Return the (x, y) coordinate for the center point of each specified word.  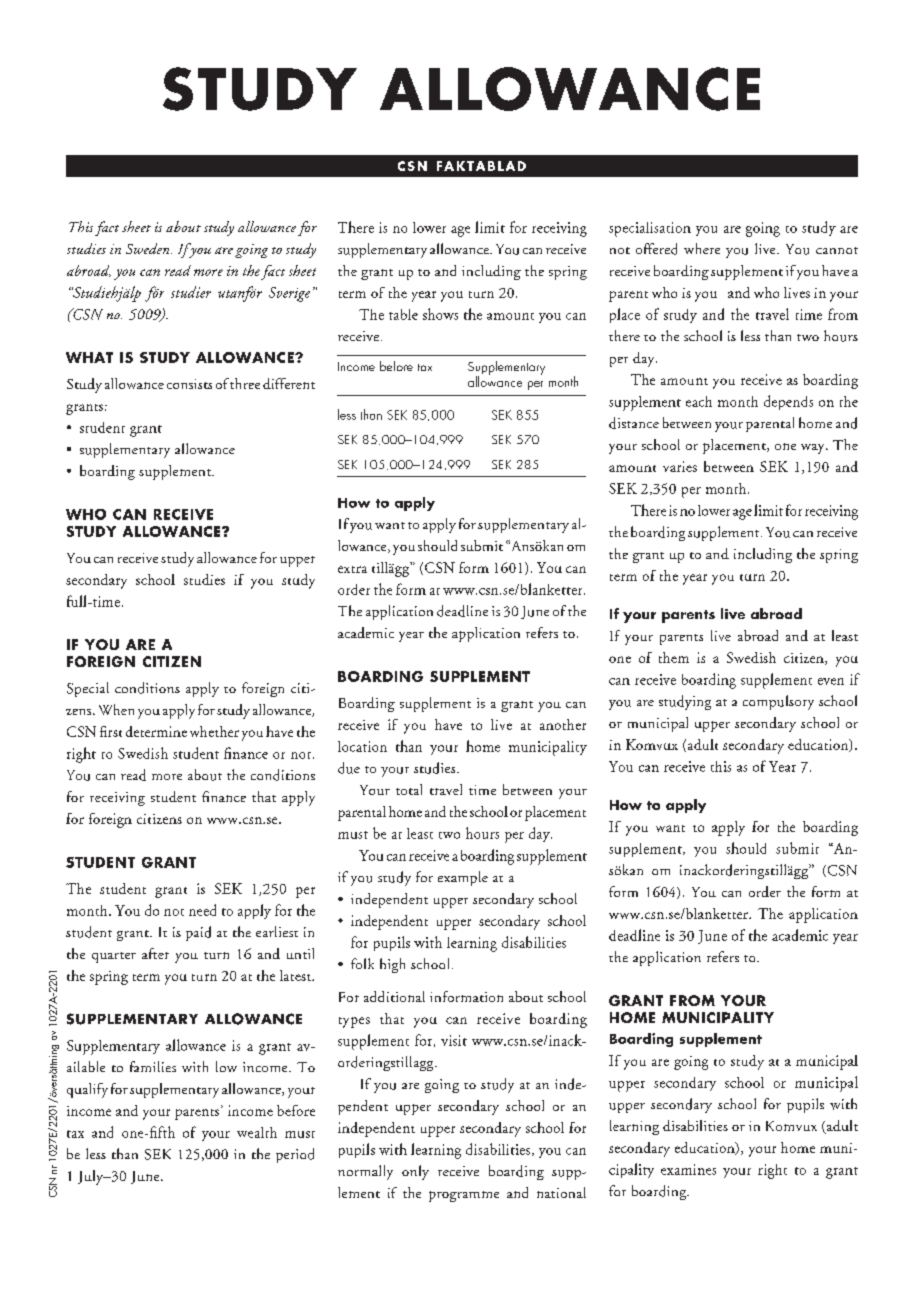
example (463, 878)
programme (464, 1196)
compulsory (778, 702)
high (392, 965)
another (563, 724)
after (155, 953)
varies (680, 466)
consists (189, 384)
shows (440, 314)
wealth (257, 1132)
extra (352, 569)
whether (214, 731)
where (702, 248)
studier (191, 292)
